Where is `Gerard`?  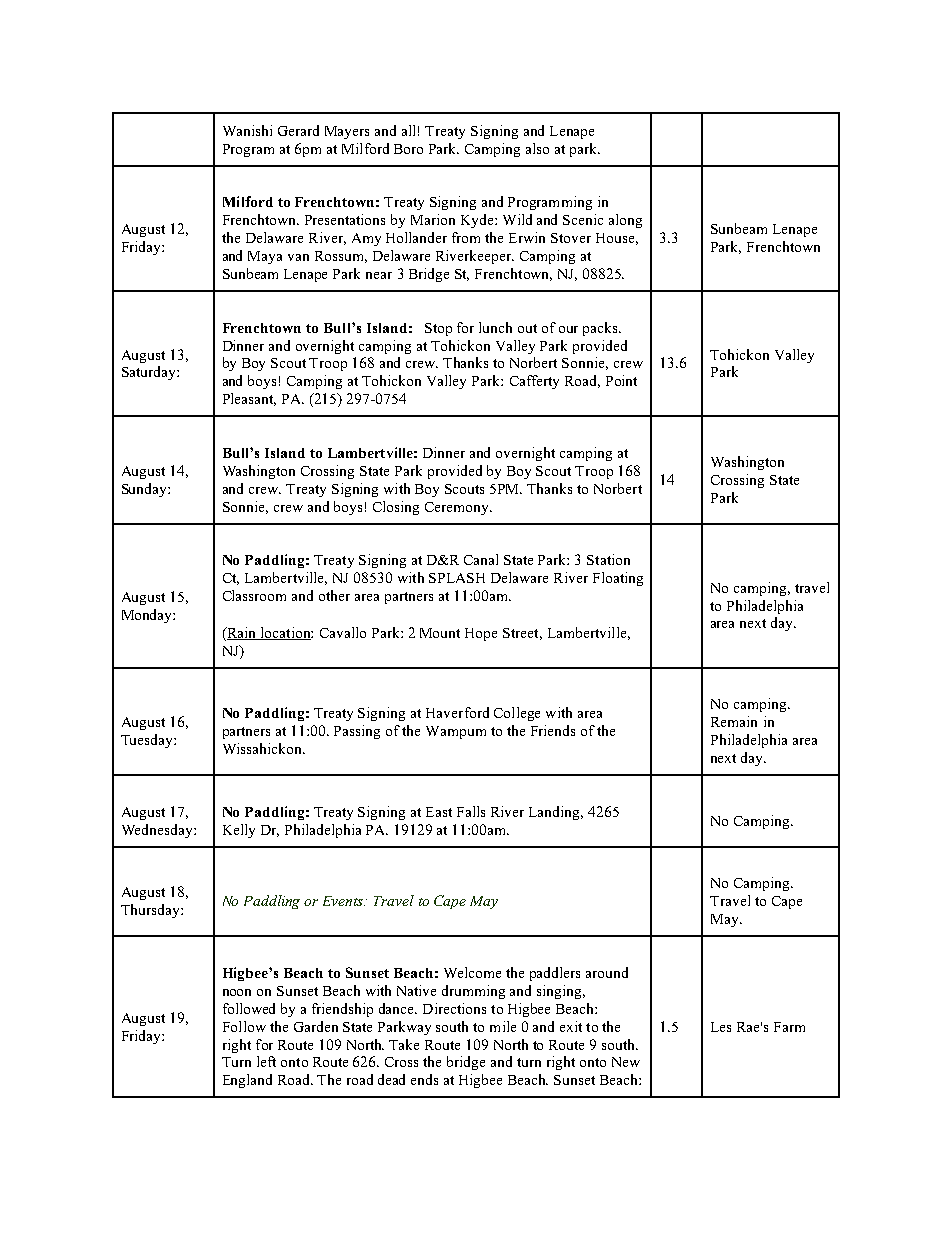 Gerard is located at coordinates (298, 130).
